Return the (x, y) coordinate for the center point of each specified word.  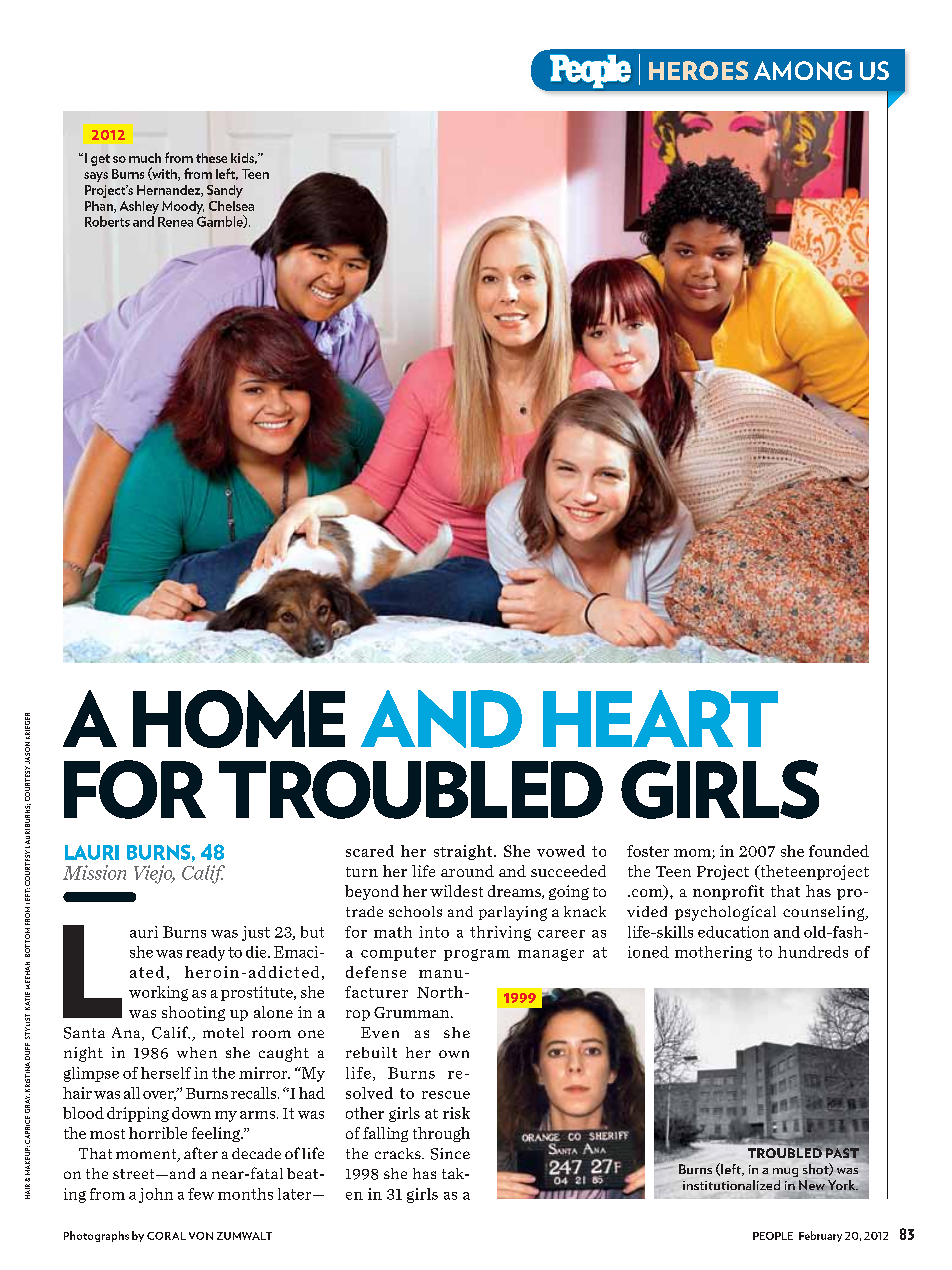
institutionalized (731, 1185)
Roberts (107, 221)
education (733, 932)
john (156, 1195)
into (434, 932)
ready (205, 953)
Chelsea (231, 206)
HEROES (698, 70)
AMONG (803, 70)
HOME (239, 719)
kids (244, 158)
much (145, 158)
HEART (660, 718)
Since (450, 1154)
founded (839, 851)
